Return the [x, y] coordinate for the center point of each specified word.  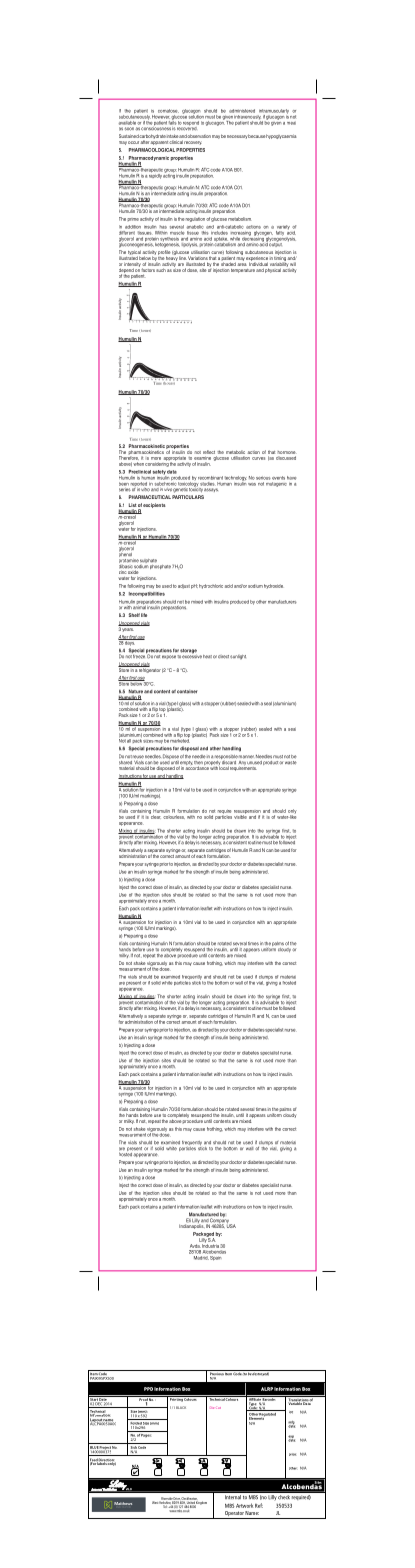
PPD [148, 1389]
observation [199, 136]
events [278, 478]
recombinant [210, 478]
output [274, 244]
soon [129, 128]
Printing [176, 1398]
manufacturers [282, 602]
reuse [138, 757]
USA [231, 1225]
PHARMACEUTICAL [150, 497]
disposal [189, 748]
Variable [295, 1402]
